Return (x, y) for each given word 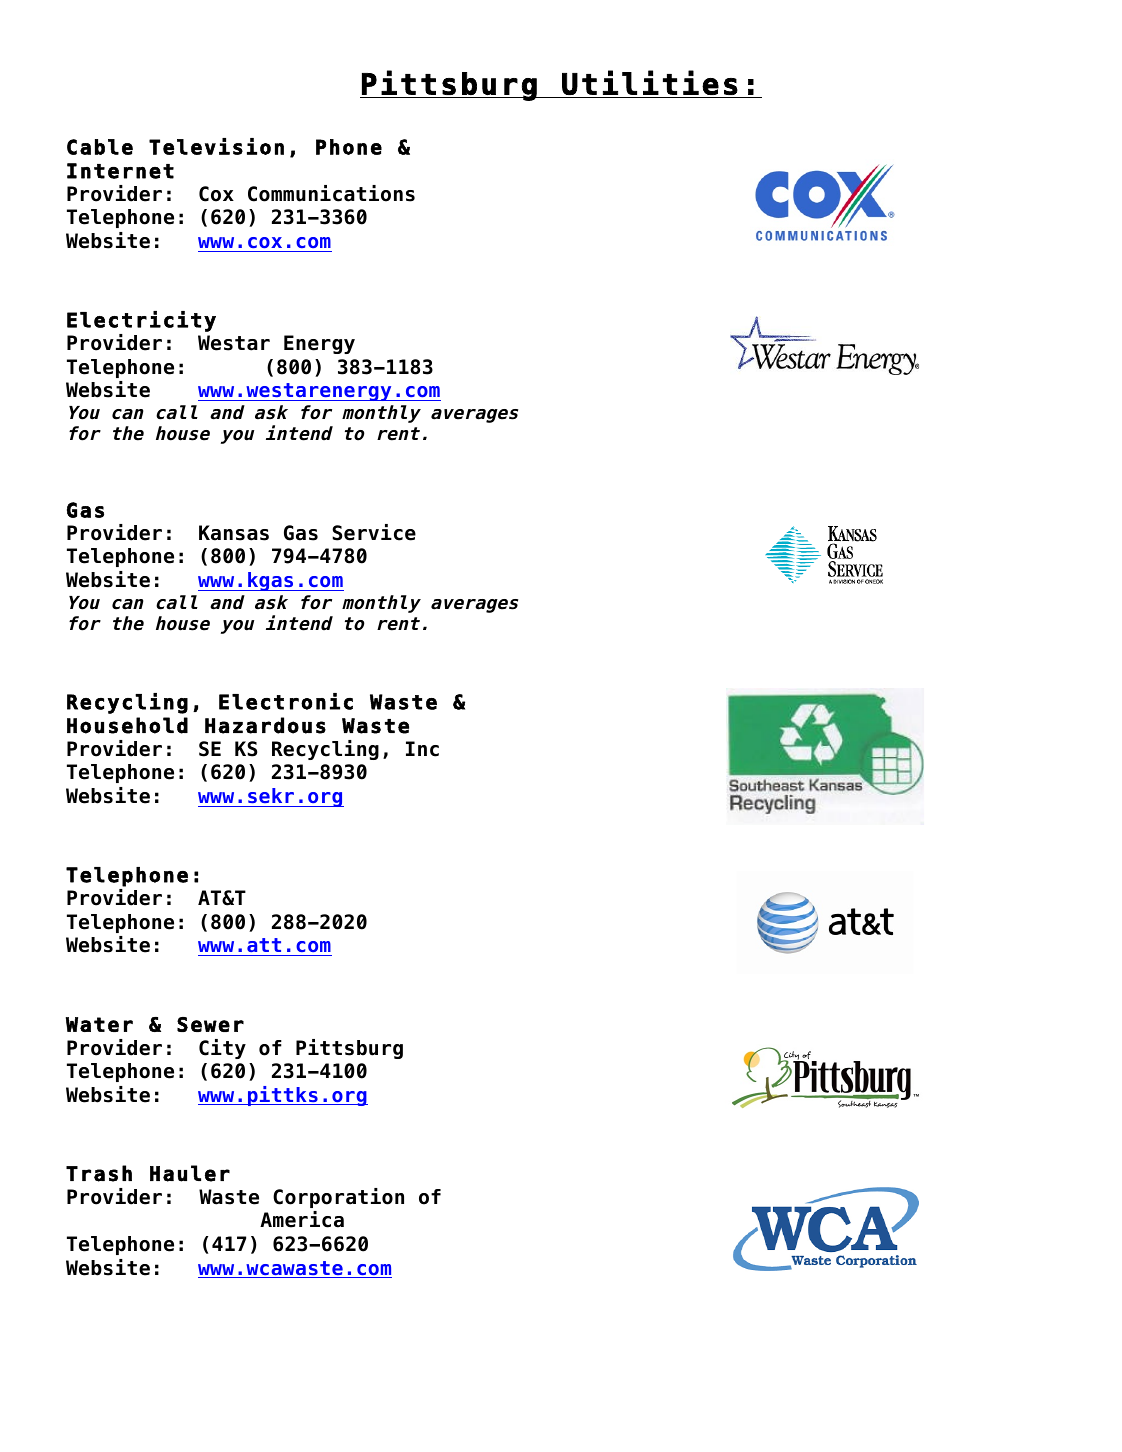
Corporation (338, 1198)
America (302, 1219)
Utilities (650, 82)
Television (216, 146)
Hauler (190, 1173)
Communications (331, 193)
